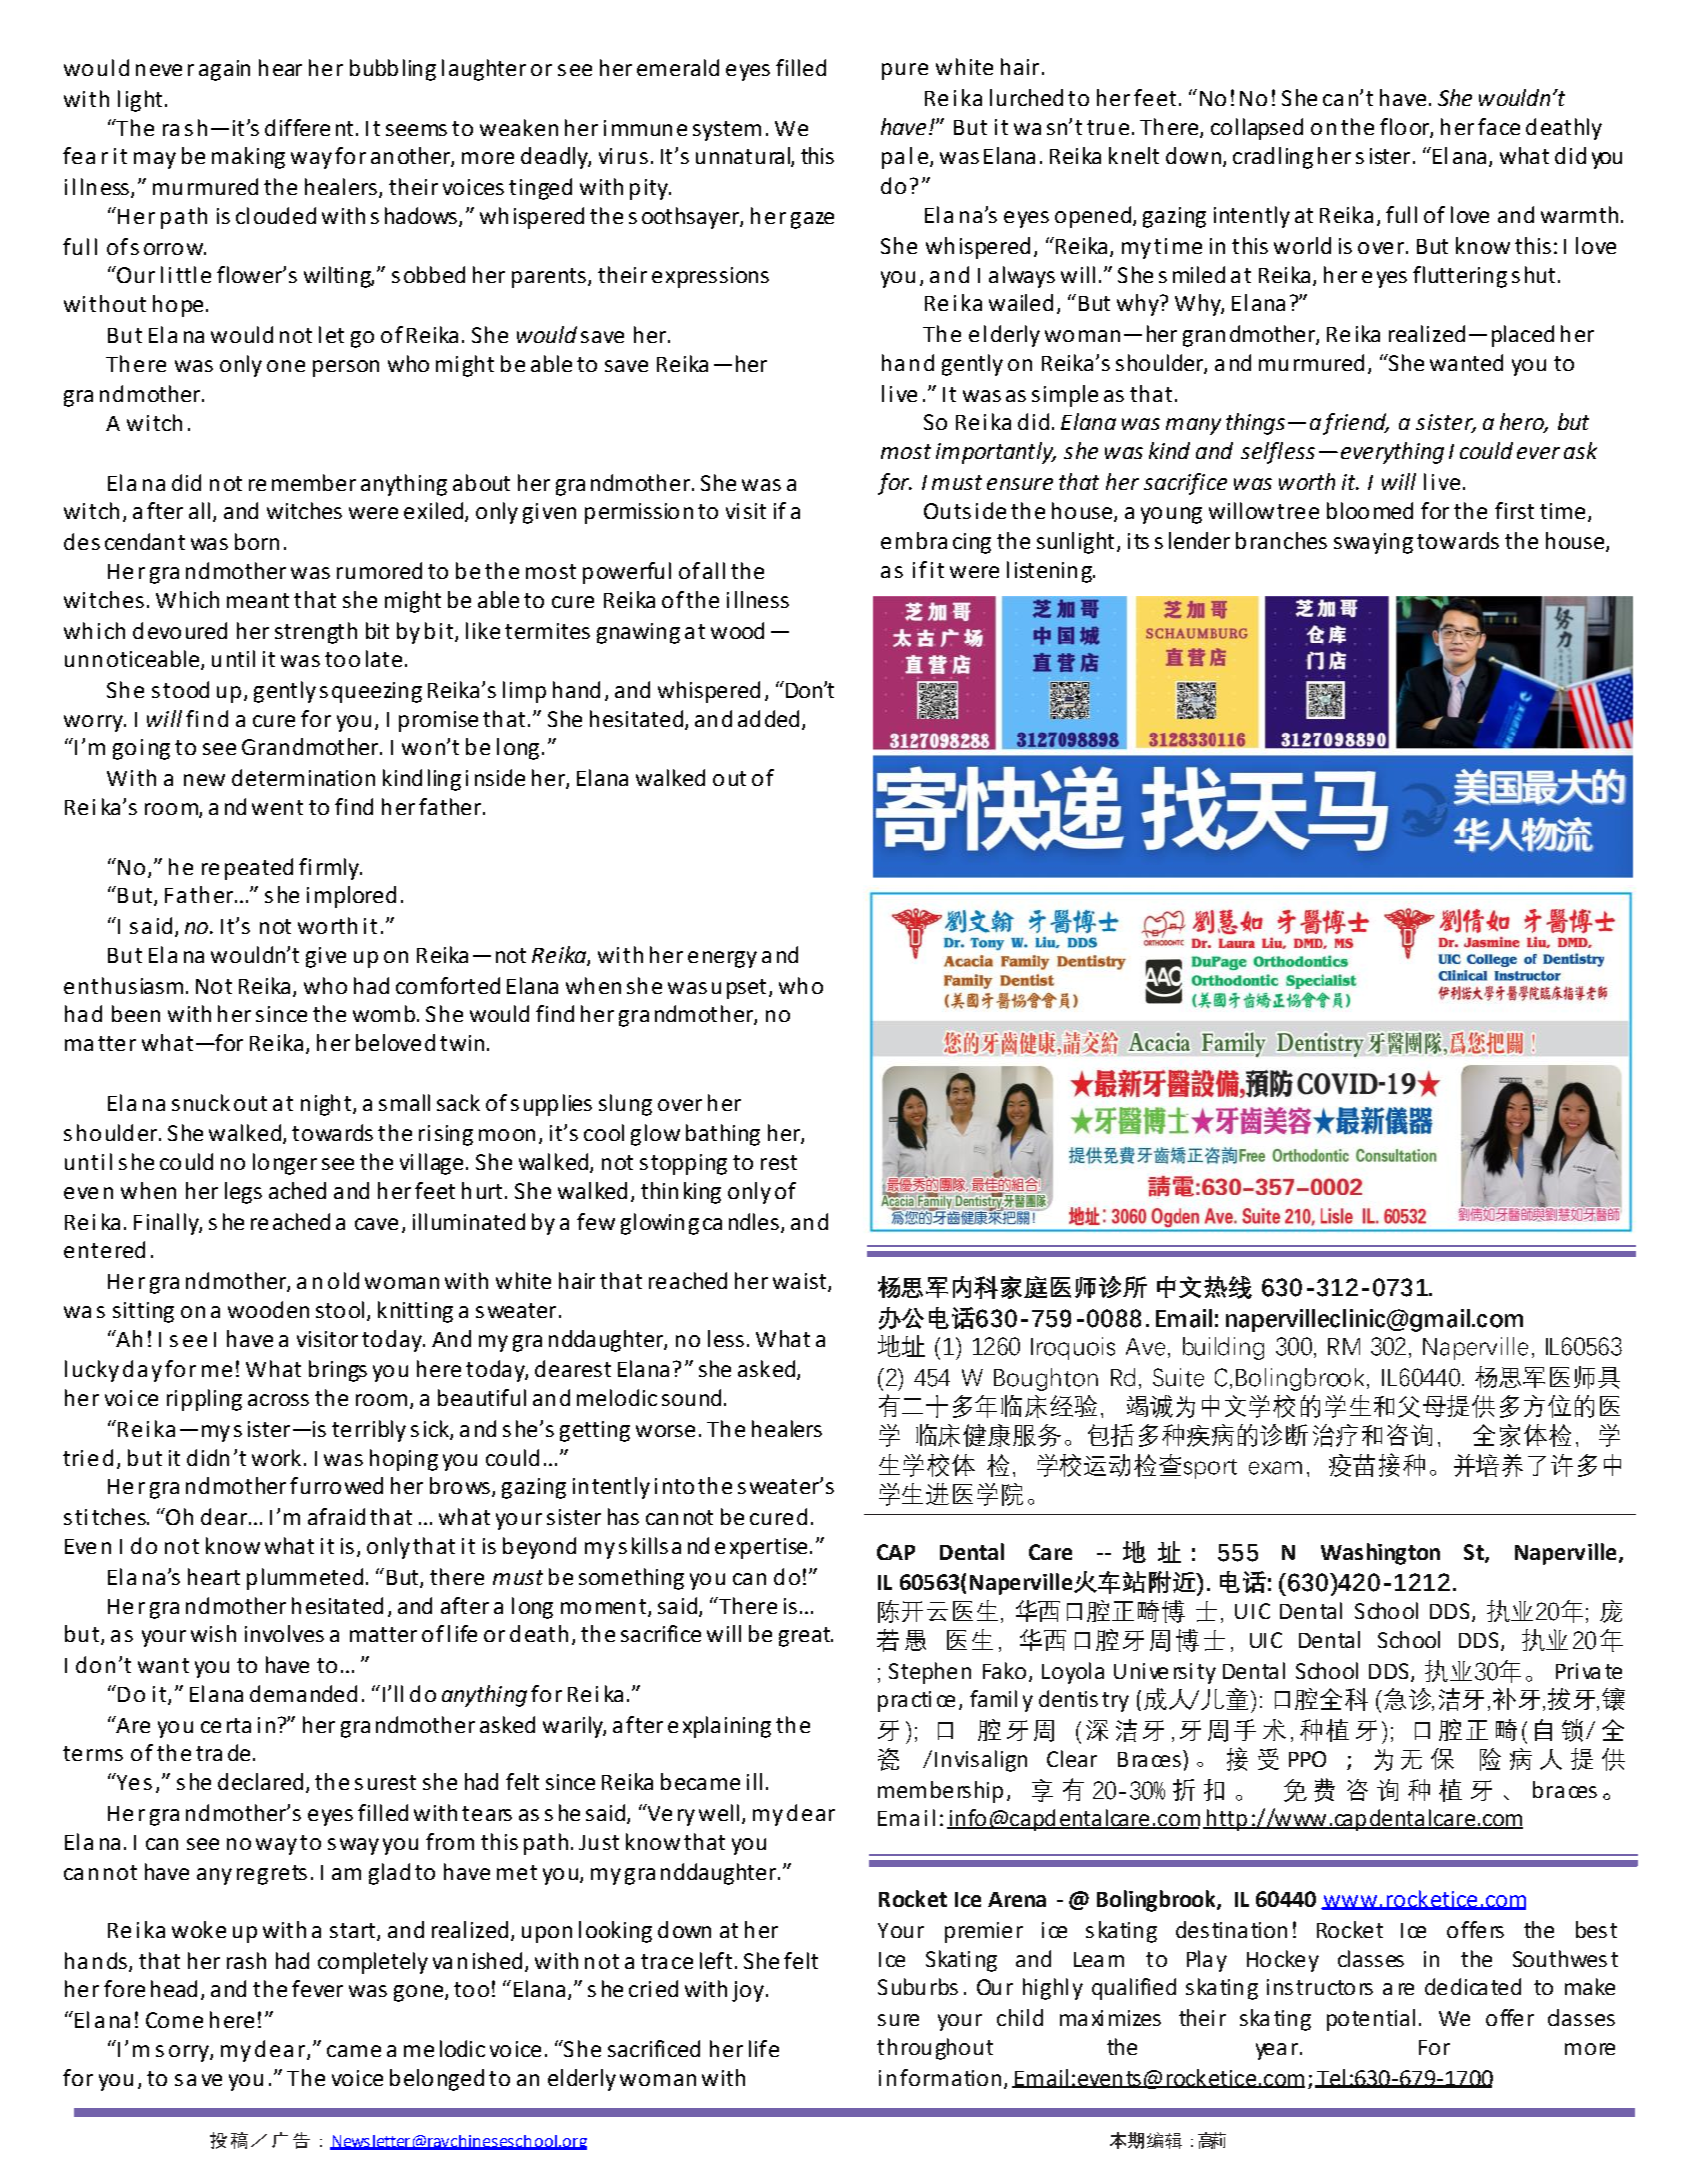  Describe the element at coordinates (739, 989) in the screenshot. I see `upset` at that location.
